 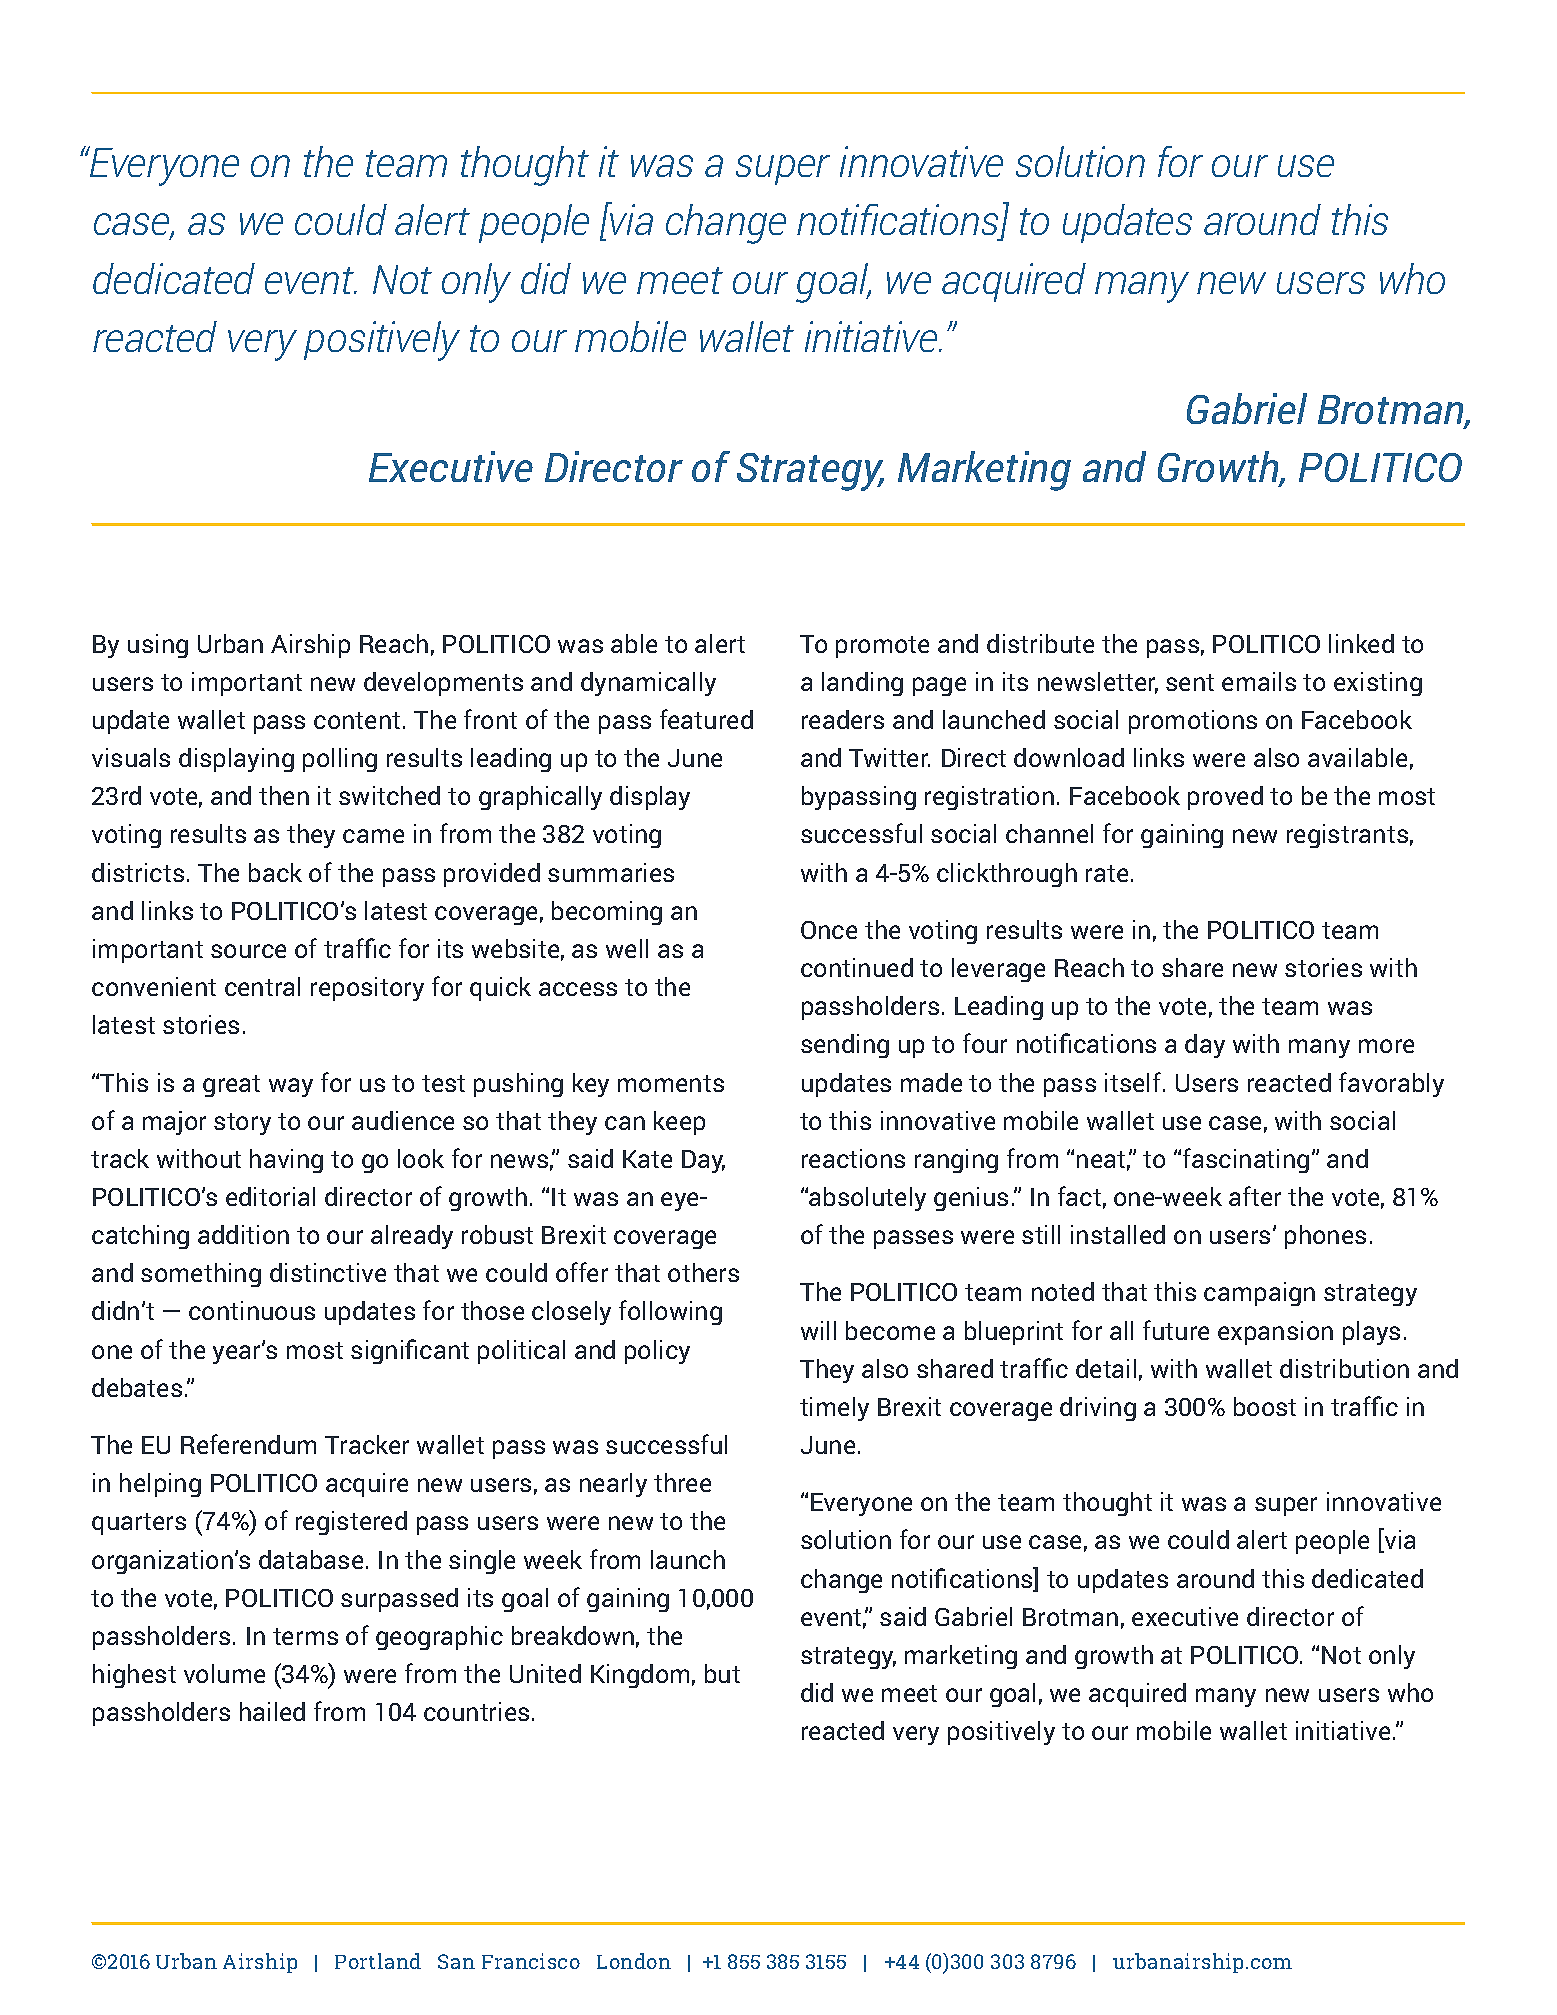 I want to click on way, so click(x=291, y=1087).
